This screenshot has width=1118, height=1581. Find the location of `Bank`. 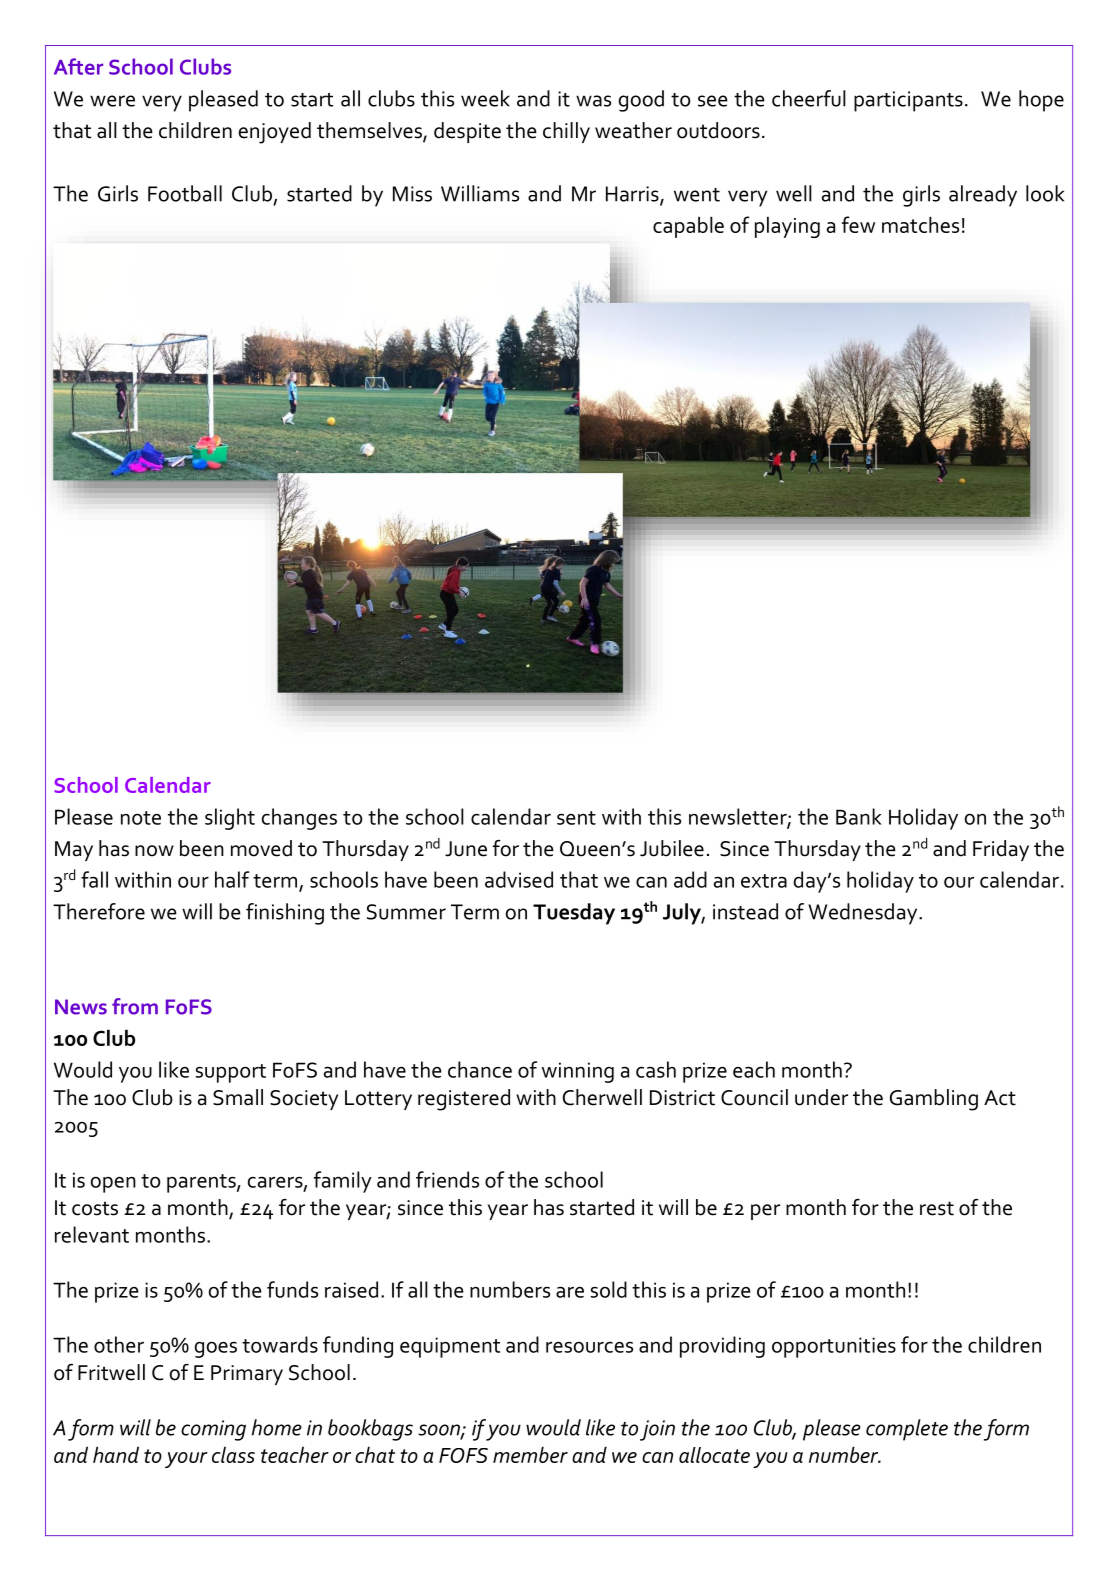

Bank is located at coordinates (859, 816).
